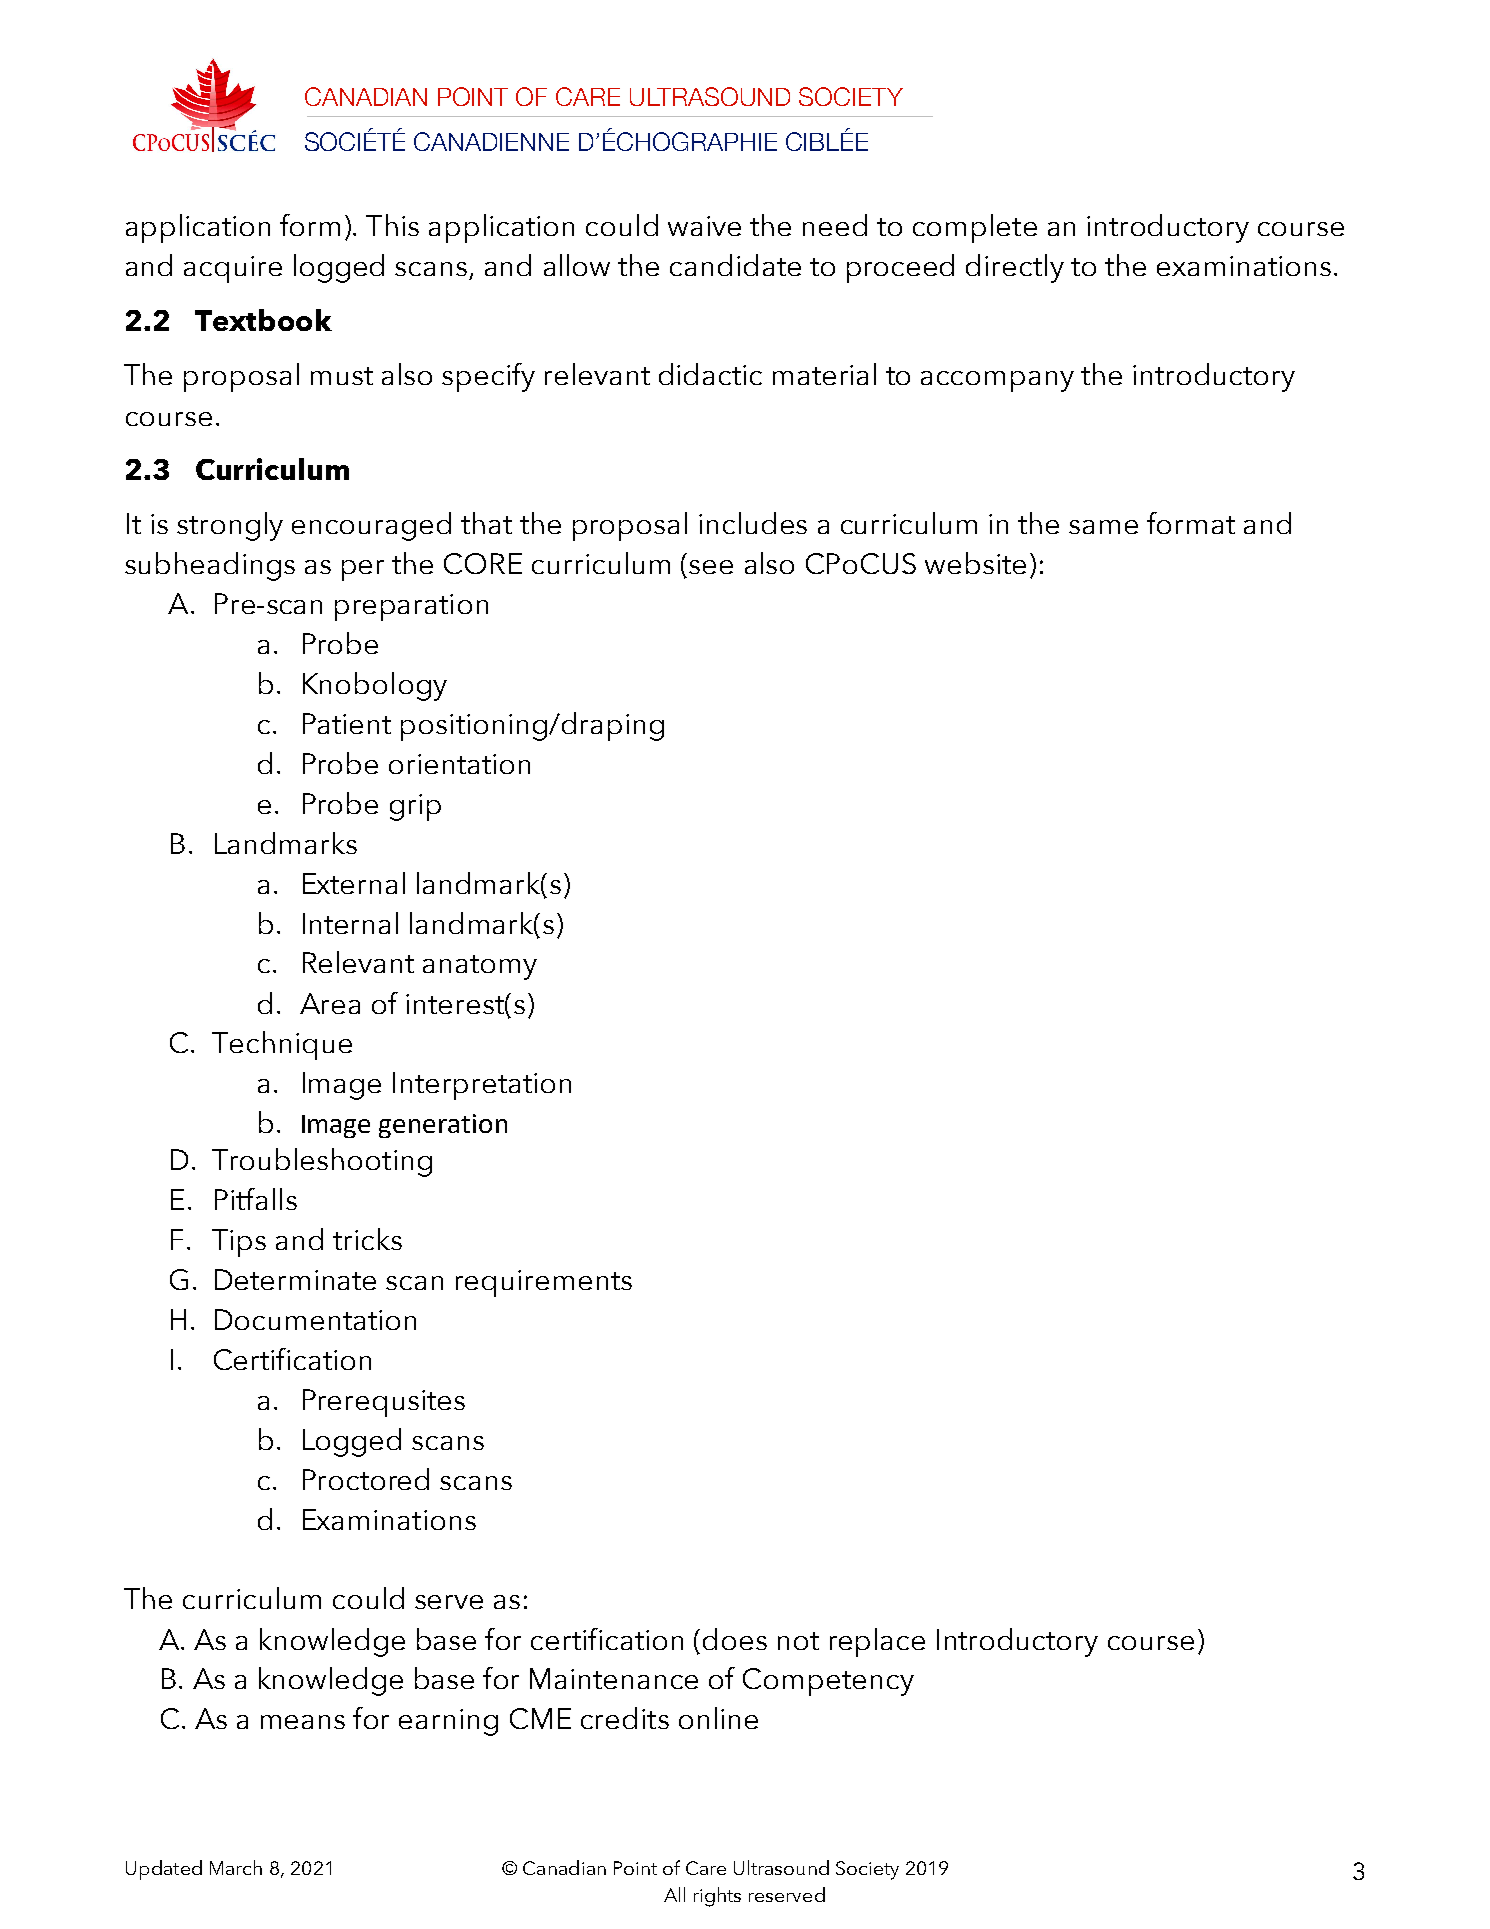  I want to click on Technique, so click(282, 1045).
